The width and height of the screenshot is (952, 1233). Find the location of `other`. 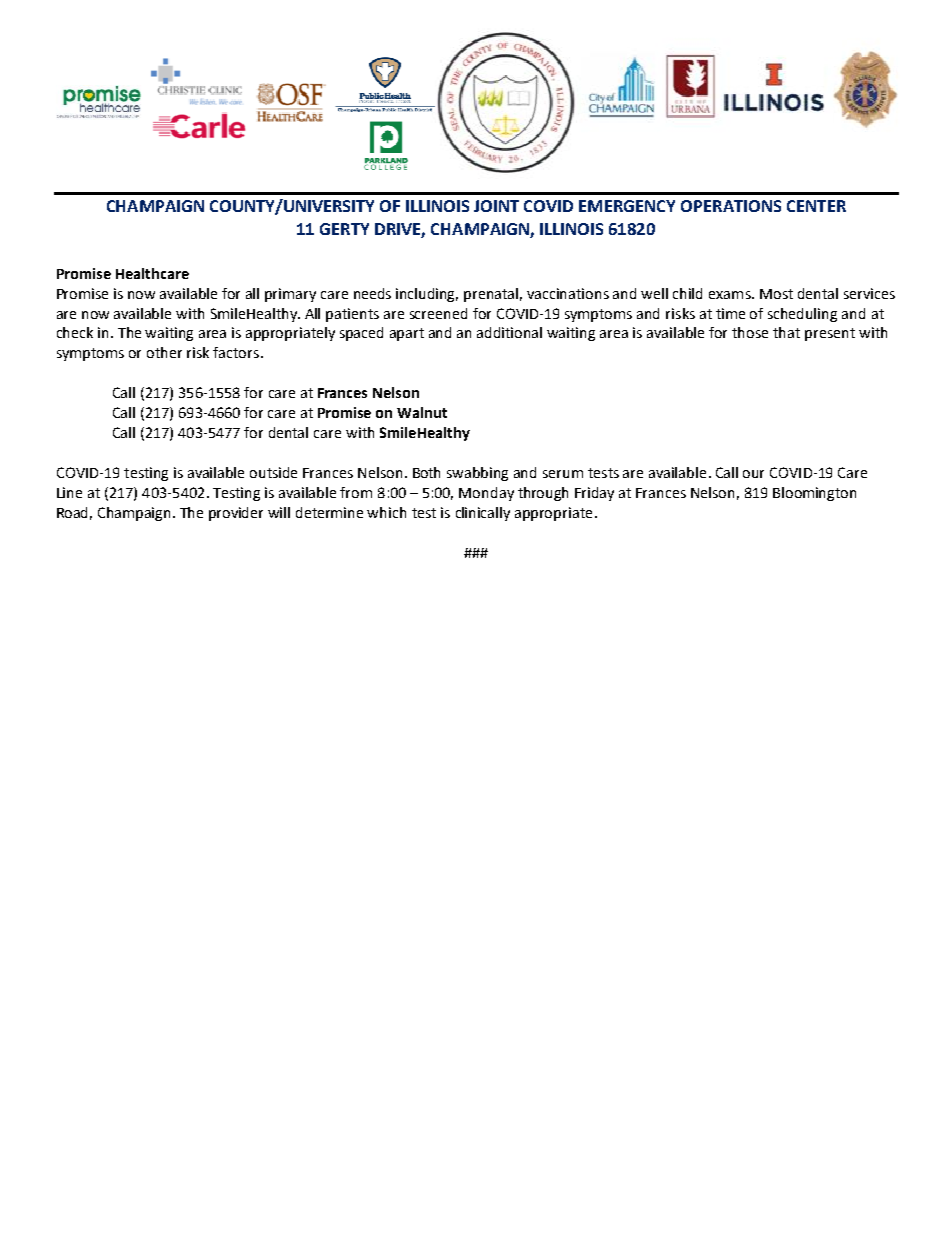

other is located at coordinates (164, 352).
